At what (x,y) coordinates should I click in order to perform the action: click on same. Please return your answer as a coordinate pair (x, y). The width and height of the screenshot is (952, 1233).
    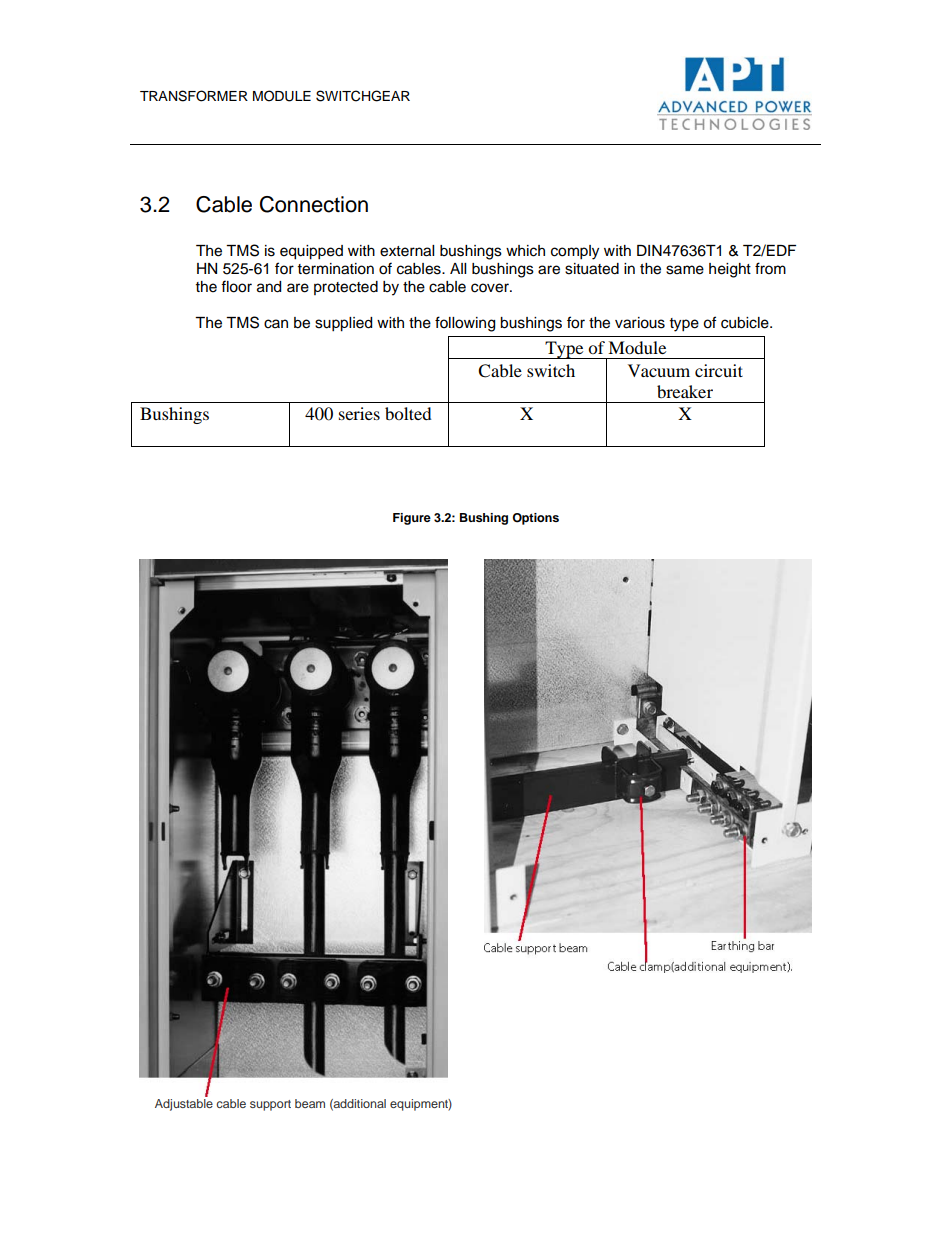
    Looking at the image, I should click on (685, 270).
